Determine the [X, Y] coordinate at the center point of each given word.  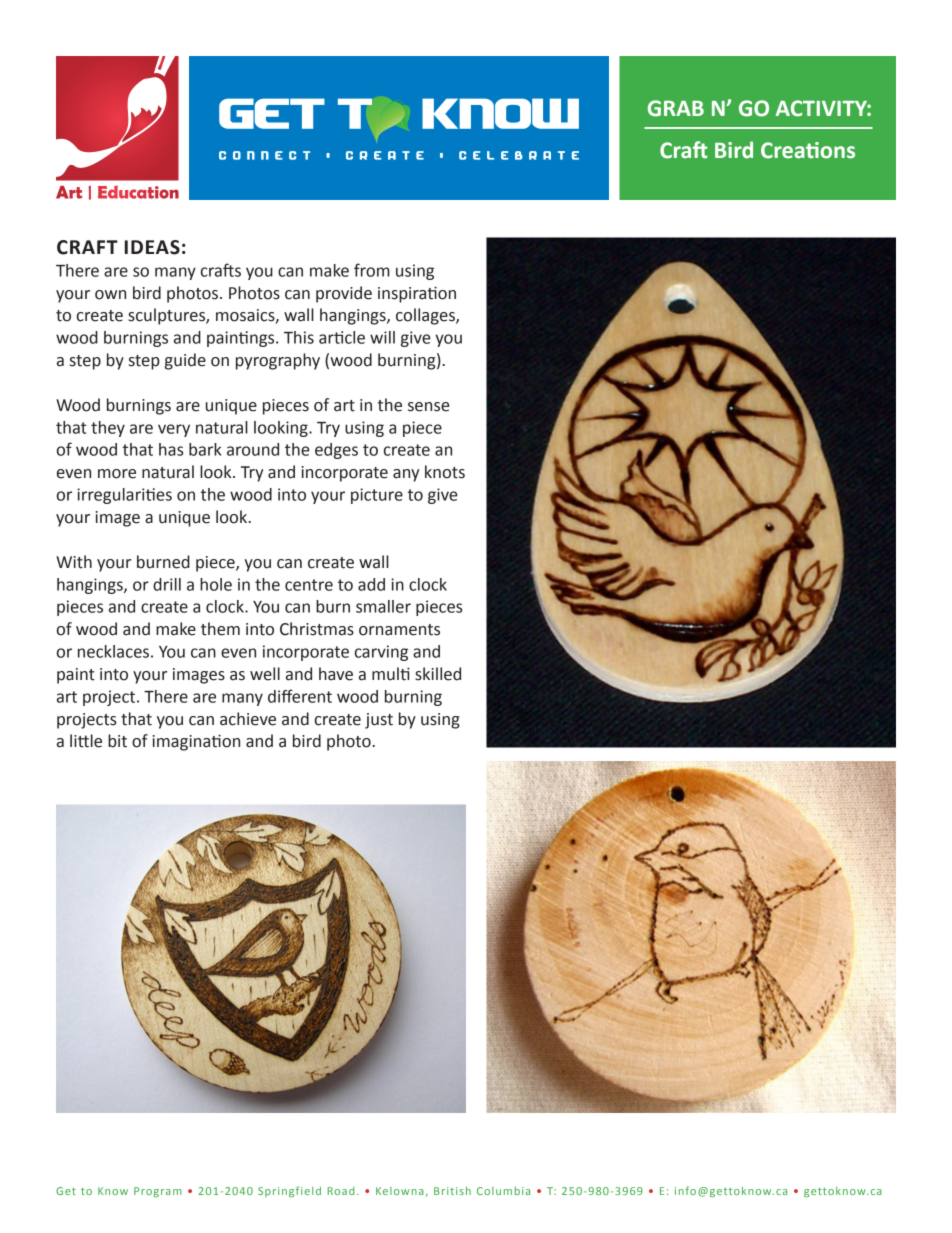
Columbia [503, 1191]
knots [445, 472]
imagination [196, 742]
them [220, 629]
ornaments [399, 630]
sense [429, 407]
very [174, 430]
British [452, 1191]
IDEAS [152, 247]
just [379, 721]
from [372, 270]
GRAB [676, 108]
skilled [438, 674]
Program [158, 1192]
